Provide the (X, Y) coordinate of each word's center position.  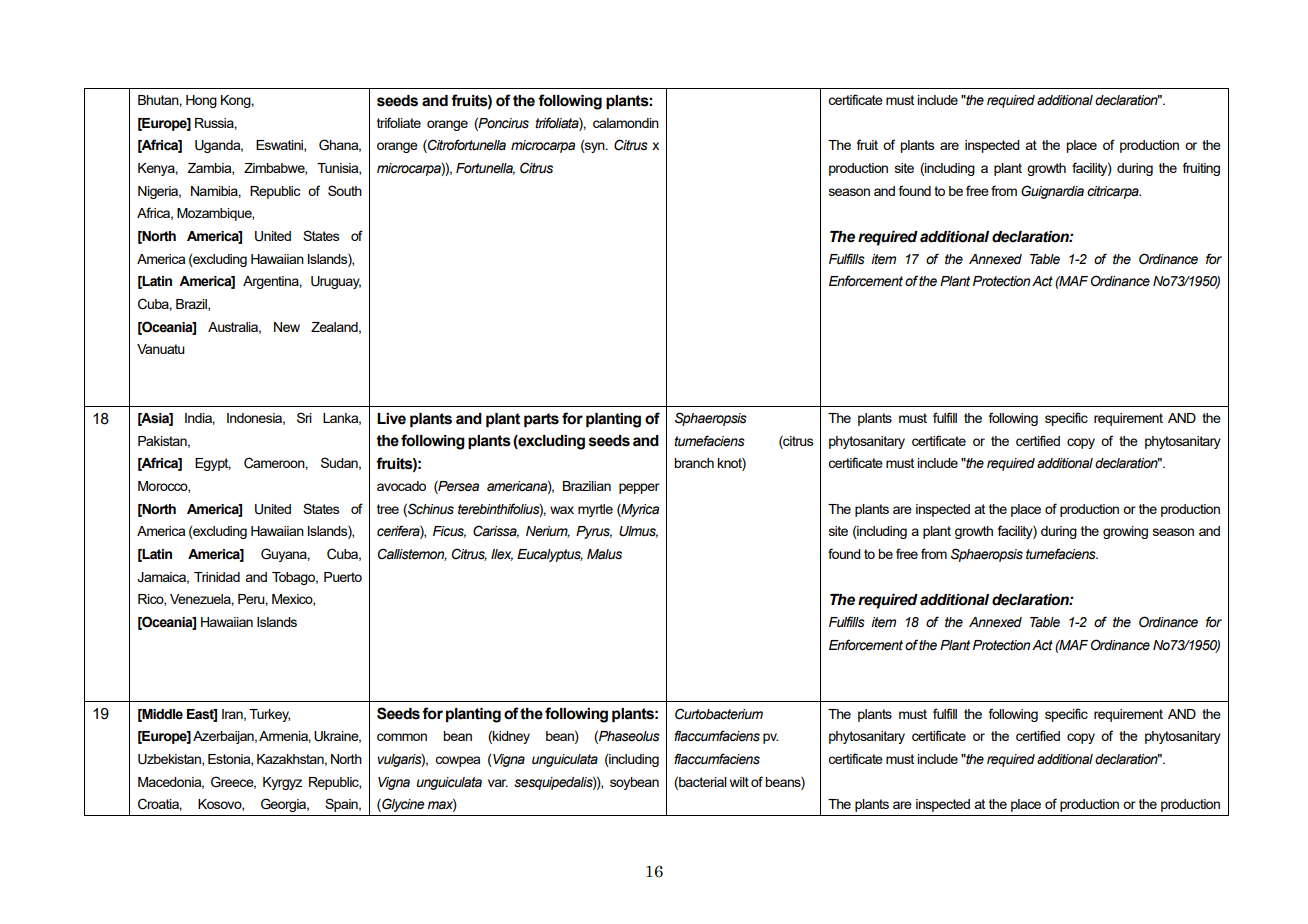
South (345, 190)
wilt (739, 782)
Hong (201, 101)
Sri (304, 417)
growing (1125, 532)
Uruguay (336, 282)
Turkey (269, 715)
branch (694, 463)
